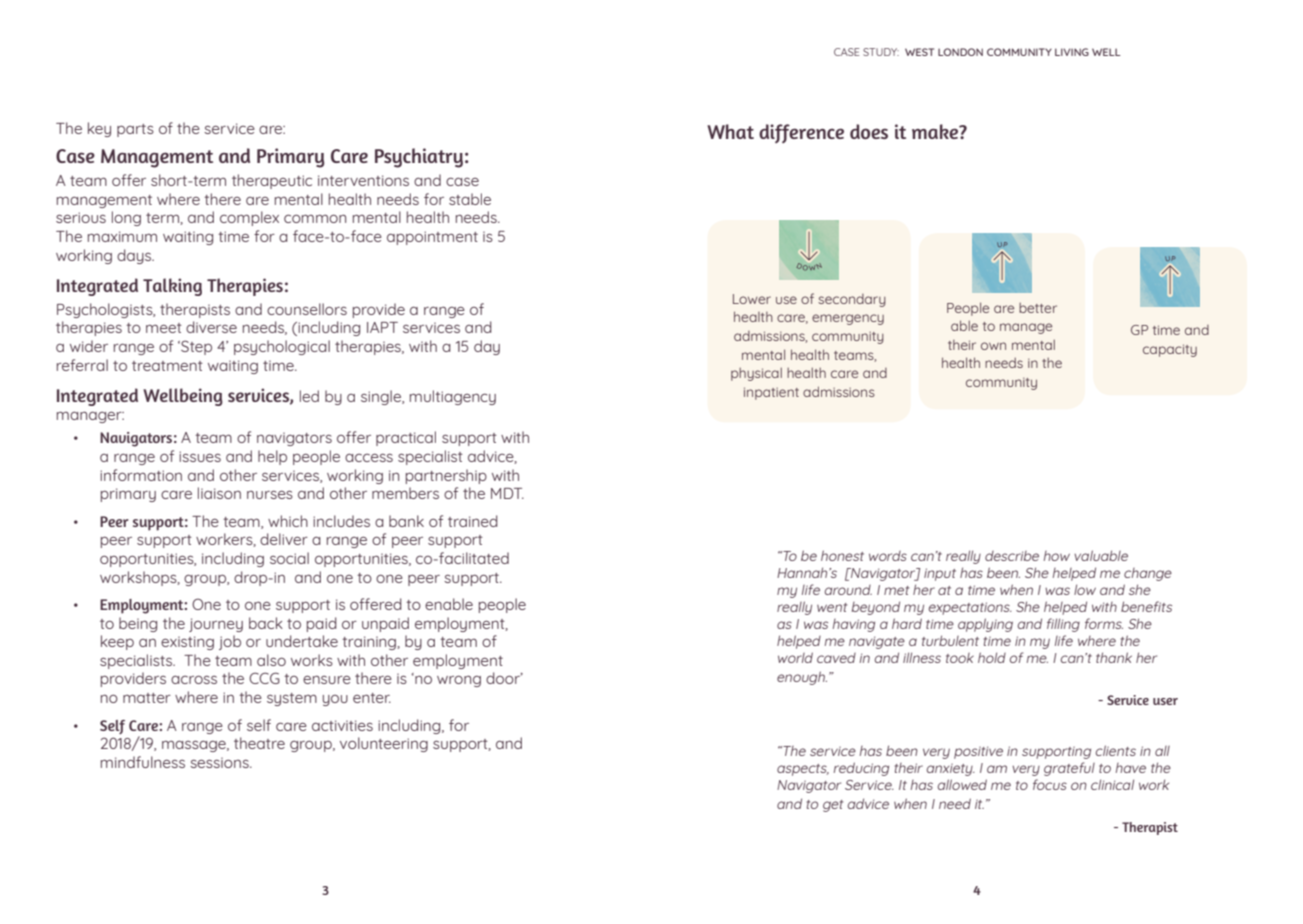 The width and height of the screenshot is (1303, 924). What do you see at coordinates (135, 130) in the screenshot?
I see `parts` at bounding box center [135, 130].
